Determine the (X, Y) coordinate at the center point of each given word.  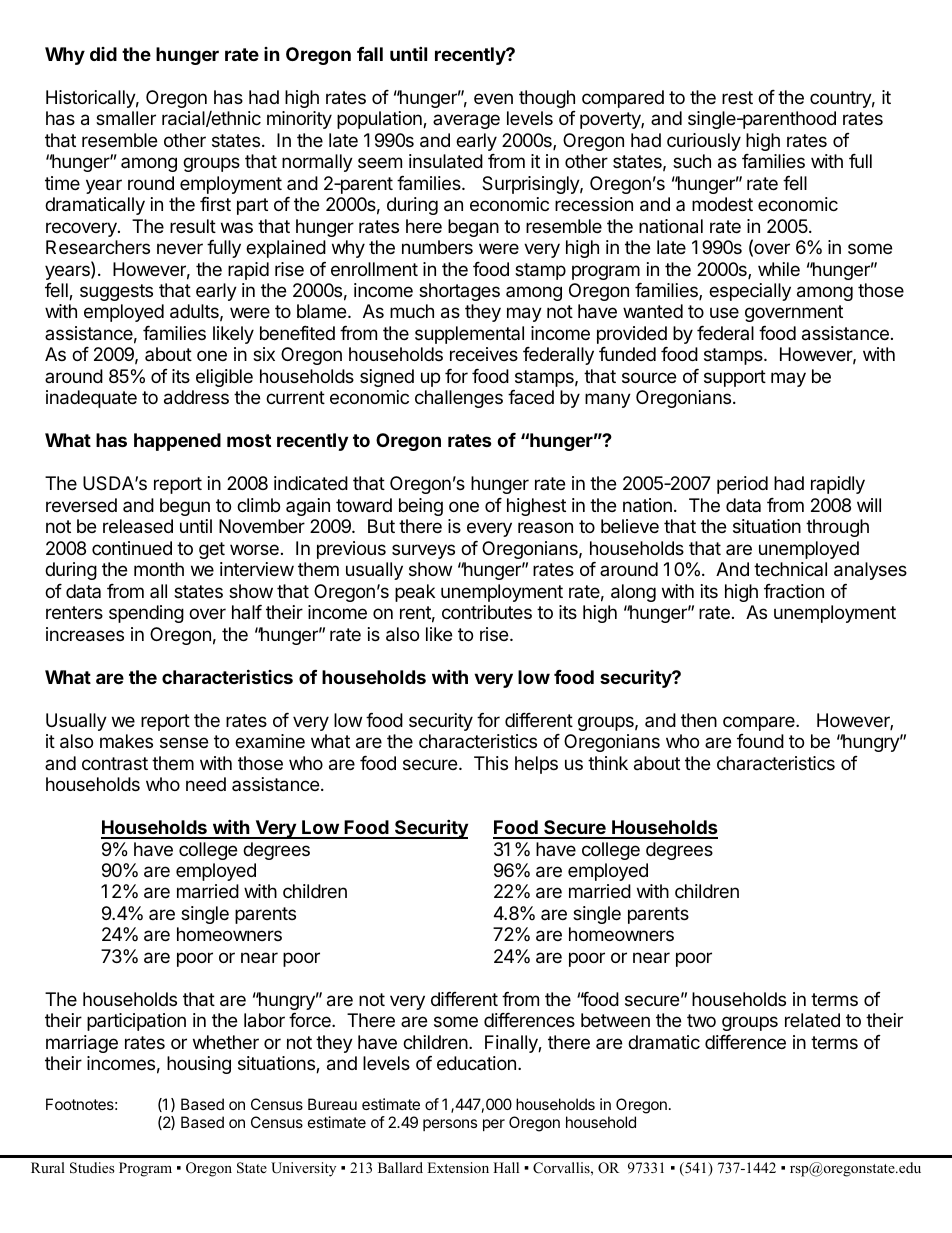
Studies (92, 1168)
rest (737, 97)
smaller (126, 118)
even (493, 98)
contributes (487, 612)
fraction (794, 591)
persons (450, 1125)
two (701, 1020)
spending (146, 614)
